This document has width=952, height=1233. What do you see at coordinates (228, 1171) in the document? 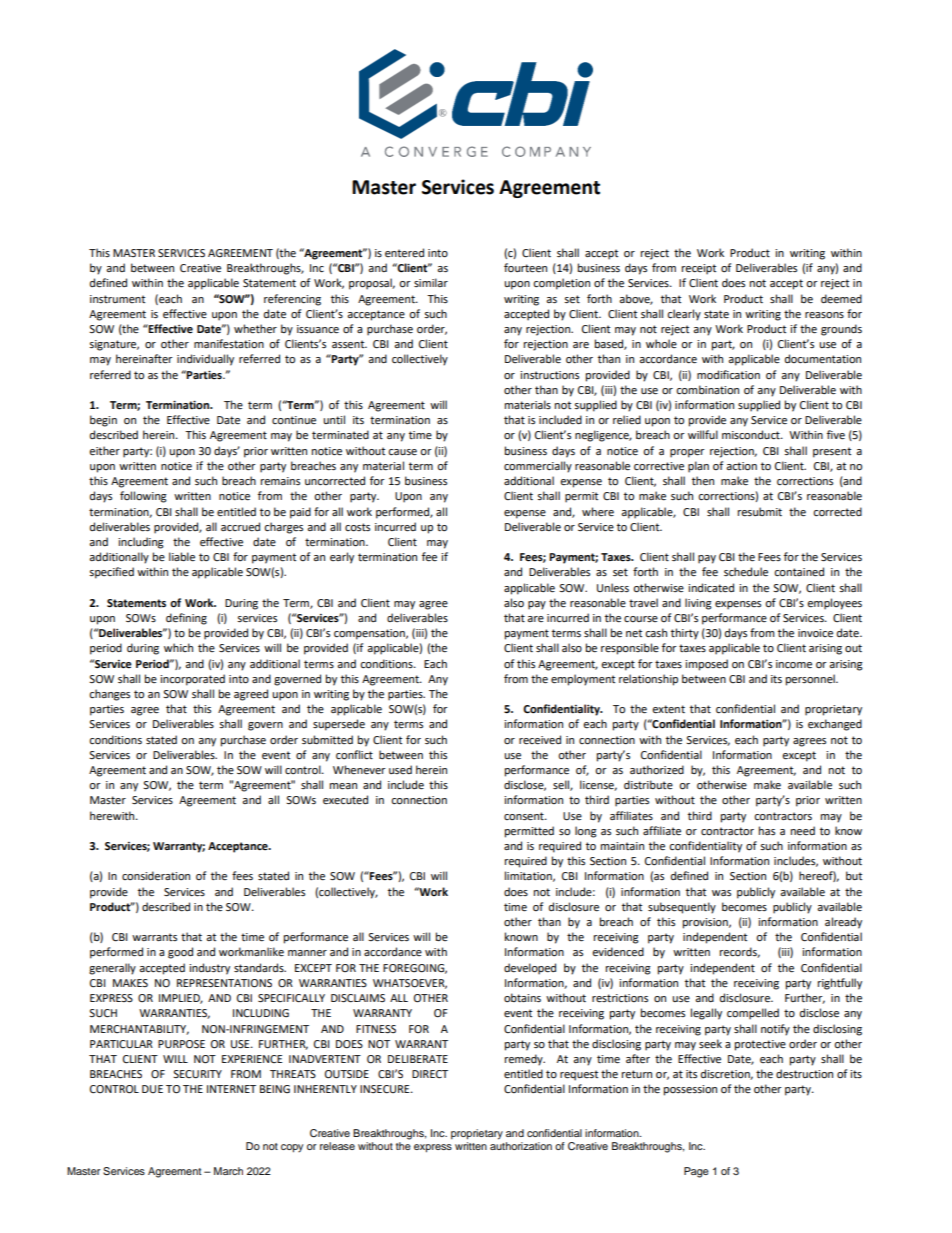
I see `March` at bounding box center [228, 1171].
